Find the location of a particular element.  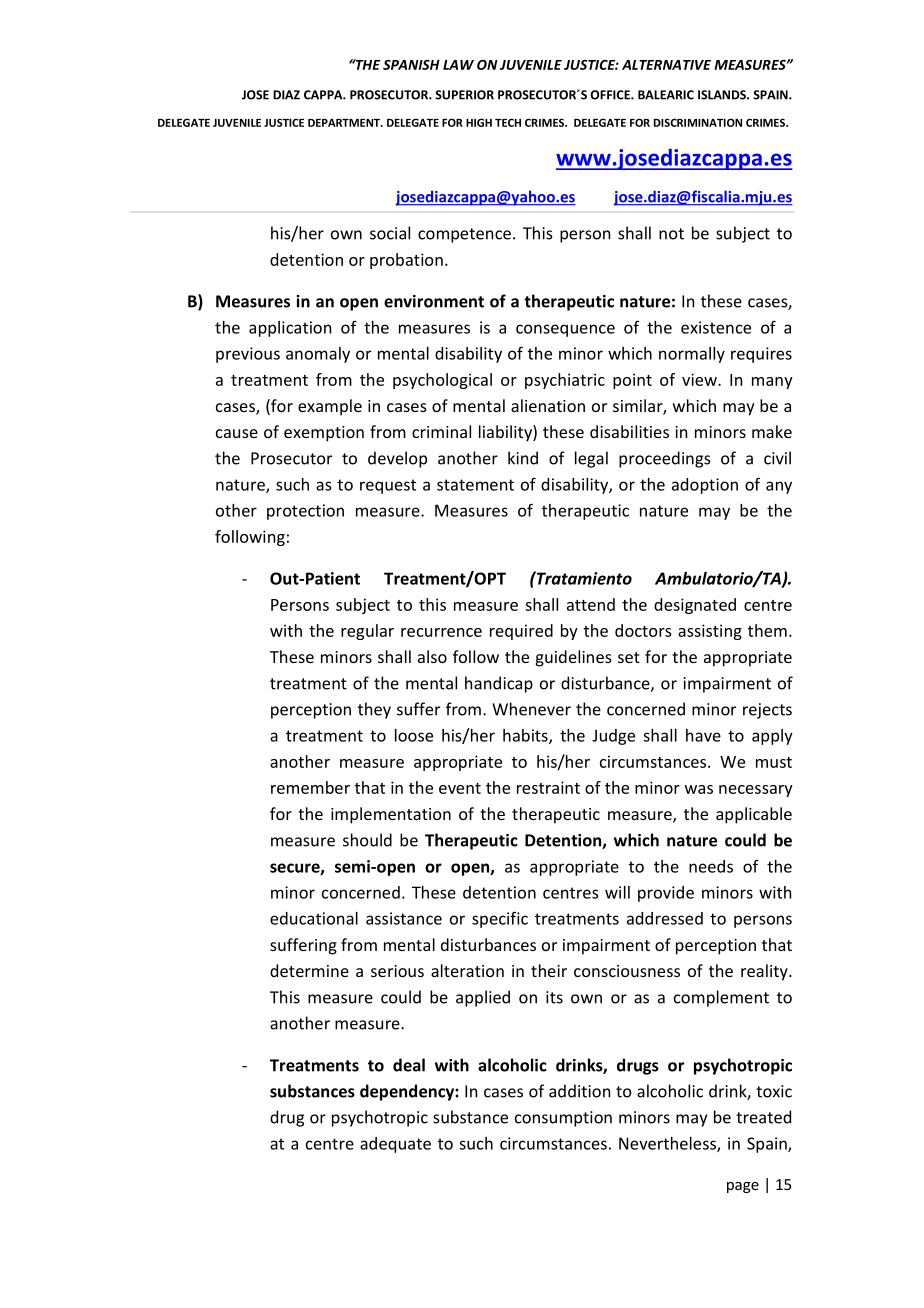

regular is located at coordinates (367, 632).
